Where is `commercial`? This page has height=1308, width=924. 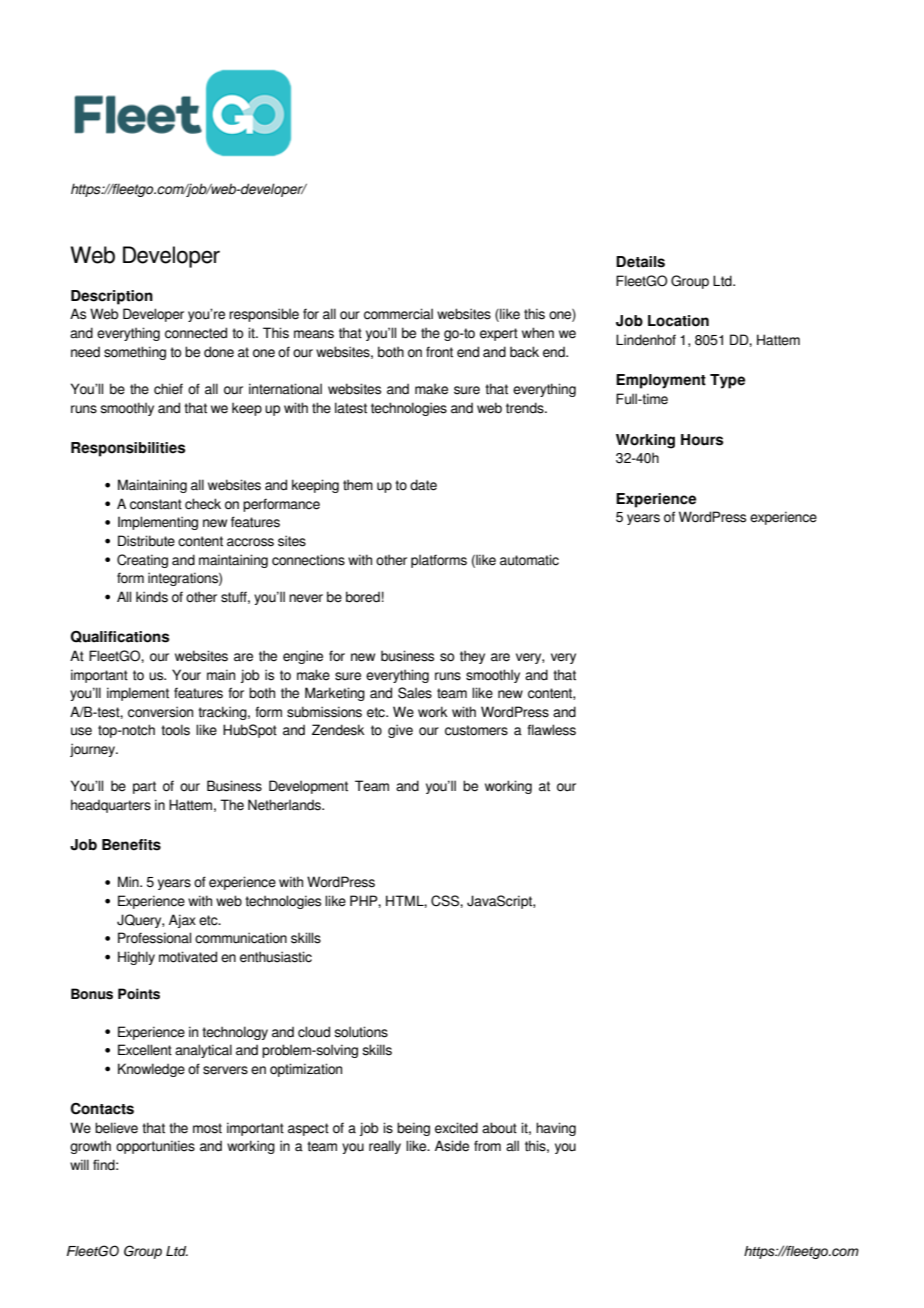 commercial is located at coordinates (398, 314).
